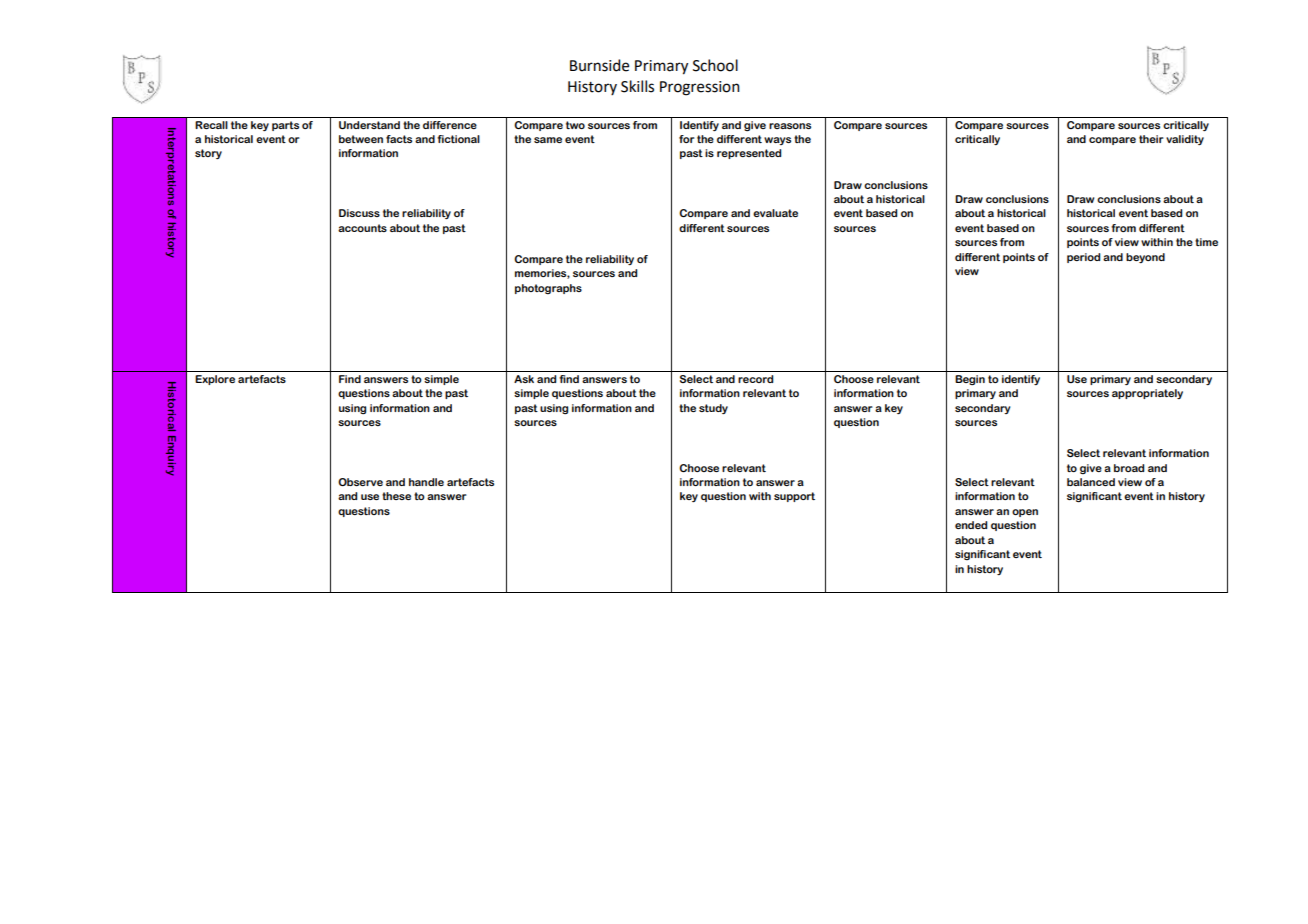  What do you see at coordinates (775, 213) in the screenshot?
I see `evaluate` at bounding box center [775, 213].
